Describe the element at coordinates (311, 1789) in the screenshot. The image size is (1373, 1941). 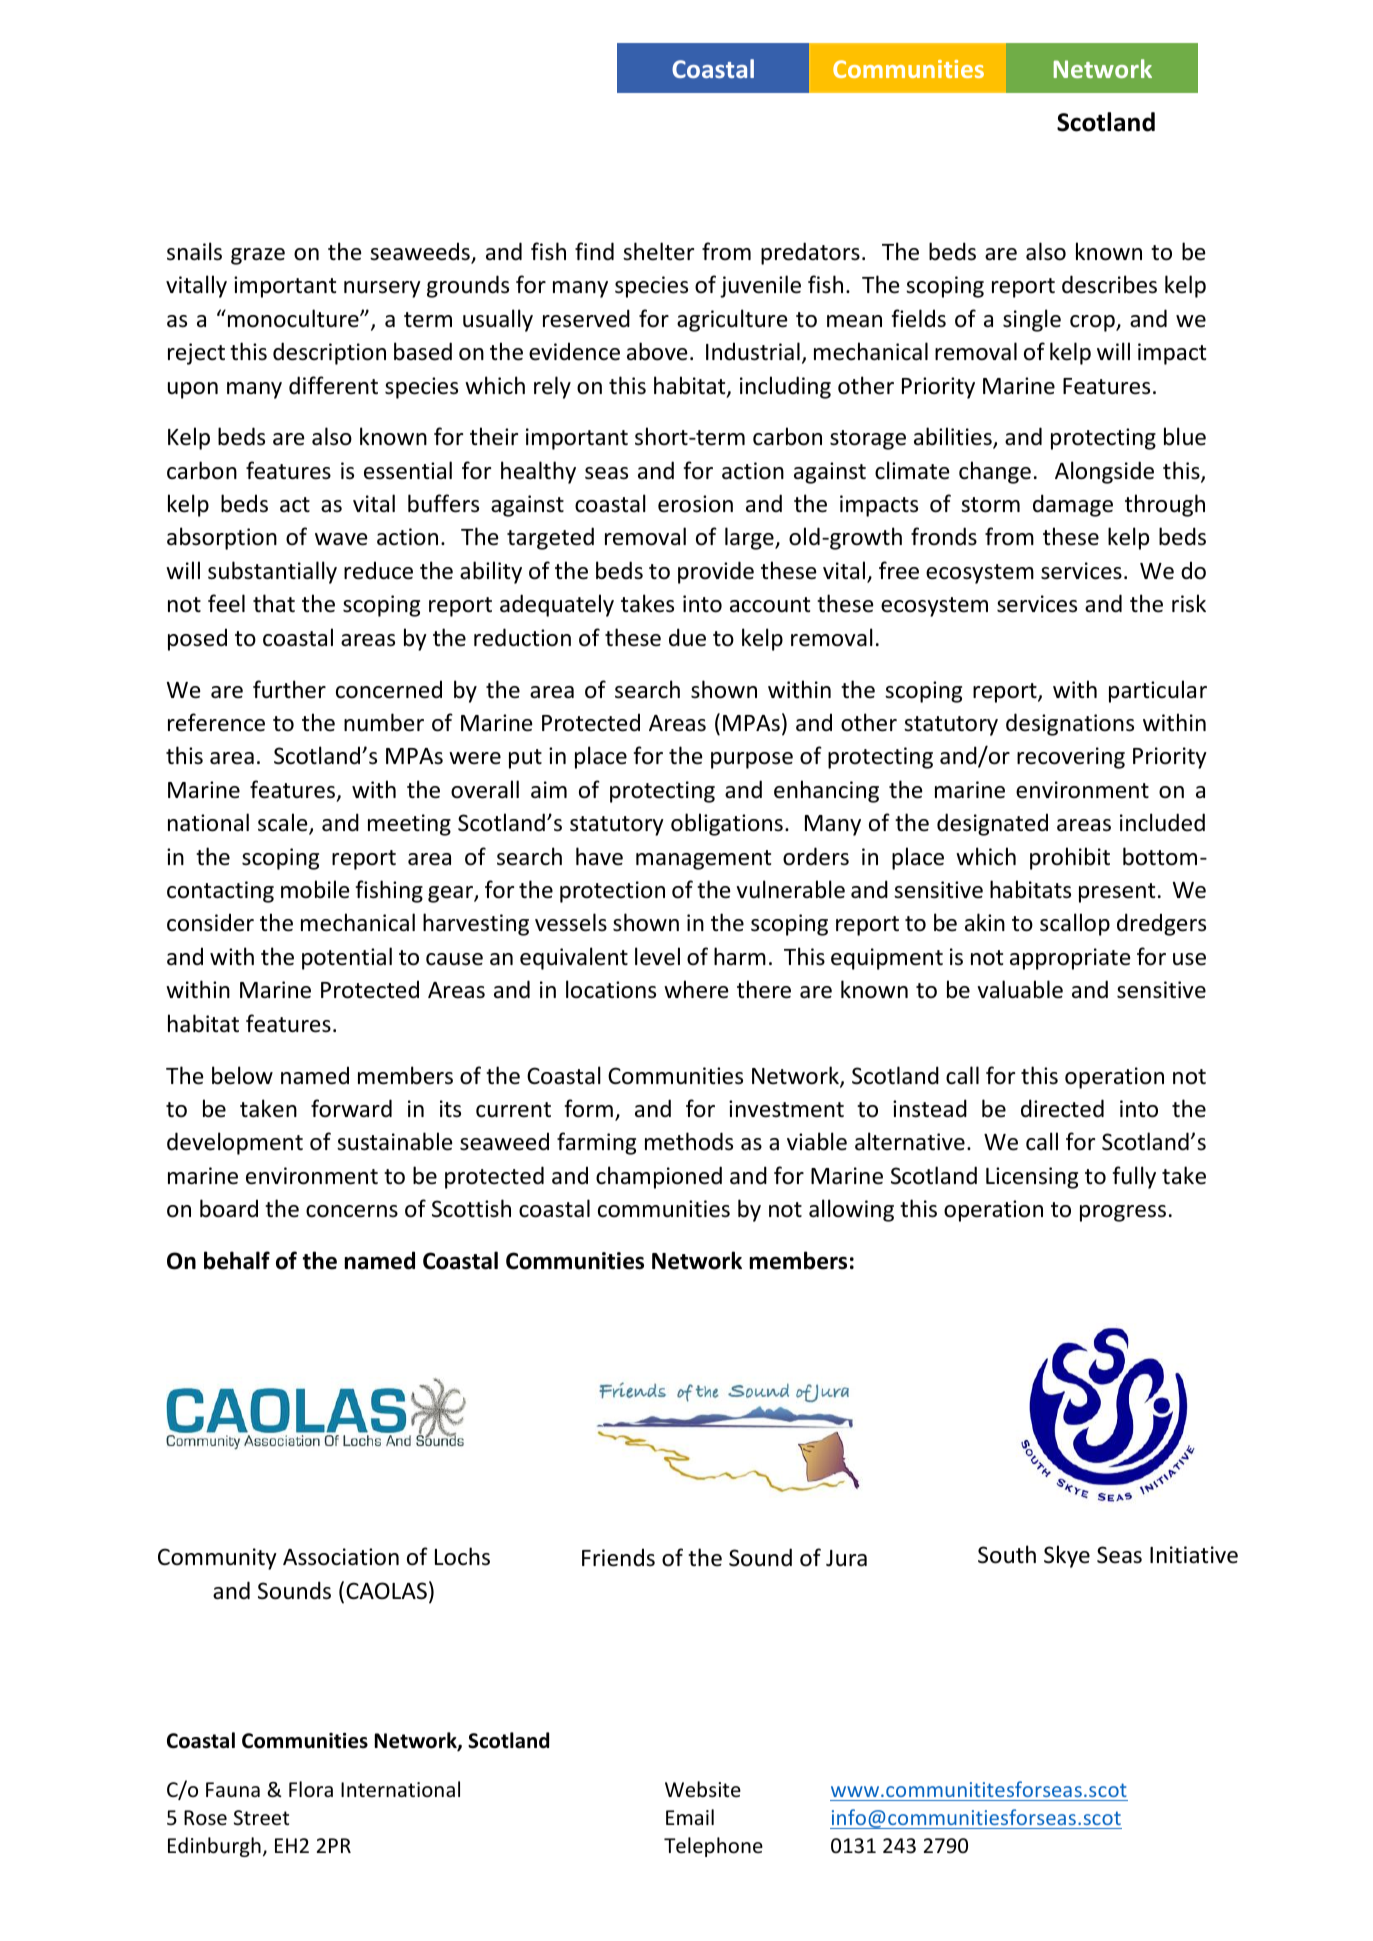
I see `Flora` at that location.
